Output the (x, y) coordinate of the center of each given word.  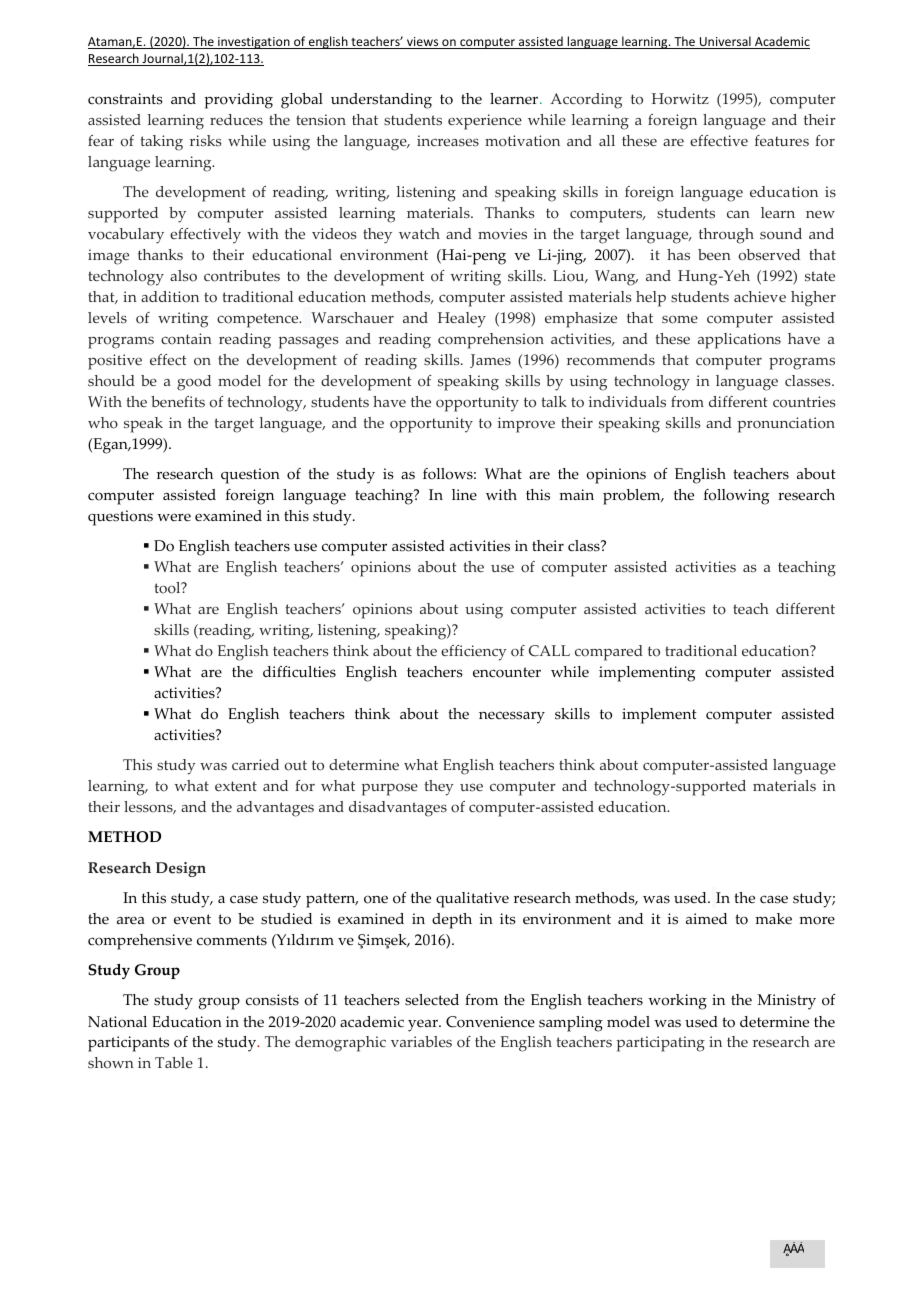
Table (174, 1062)
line (464, 495)
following (736, 497)
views (423, 43)
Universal (725, 42)
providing (238, 101)
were (174, 517)
